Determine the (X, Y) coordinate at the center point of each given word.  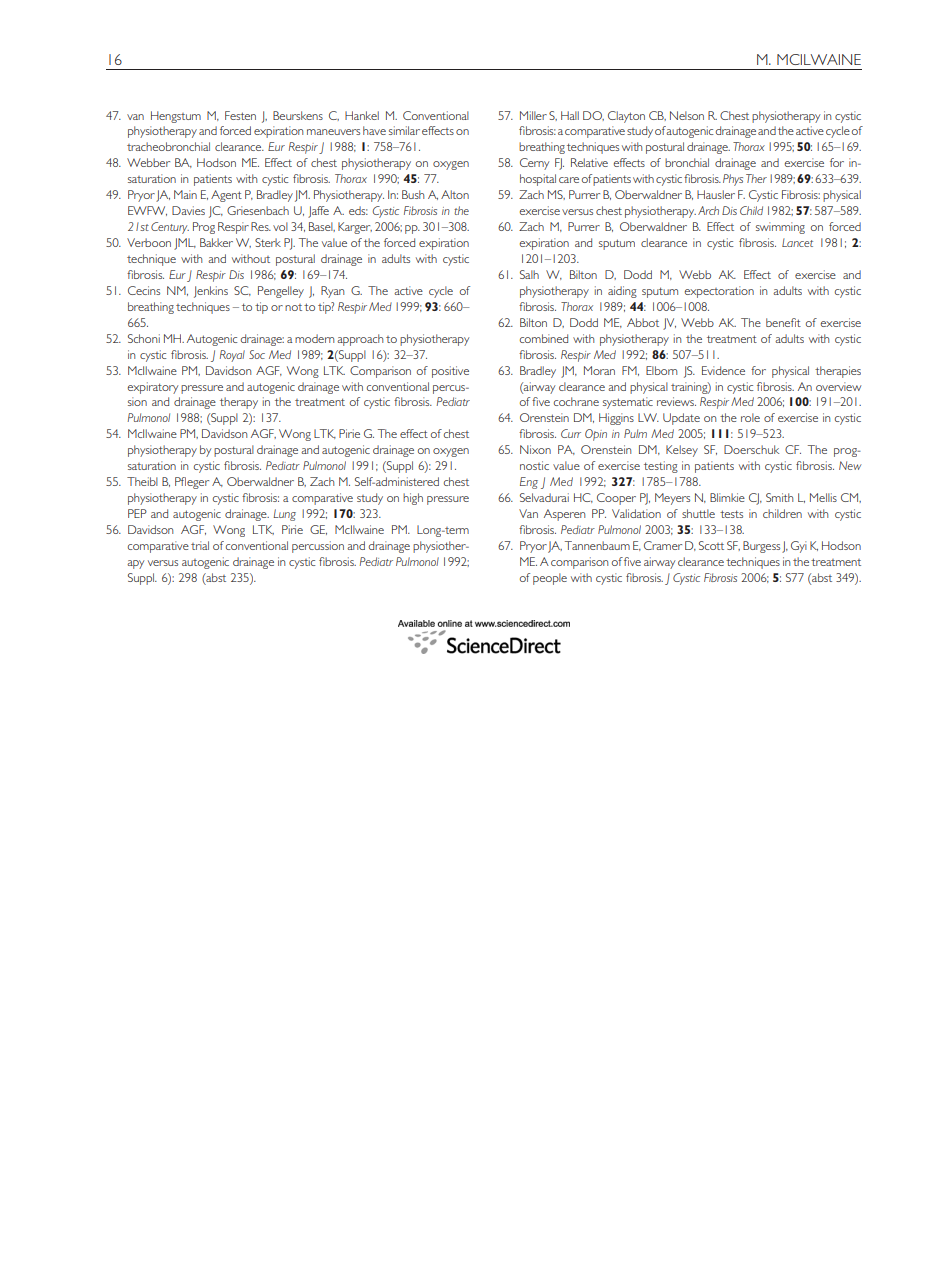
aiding (622, 292)
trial (200, 545)
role (750, 417)
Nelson (687, 115)
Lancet (797, 242)
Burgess (761, 547)
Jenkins (211, 292)
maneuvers (333, 132)
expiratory (153, 388)
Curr (571, 433)
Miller (533, 115)
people (550, 579)
